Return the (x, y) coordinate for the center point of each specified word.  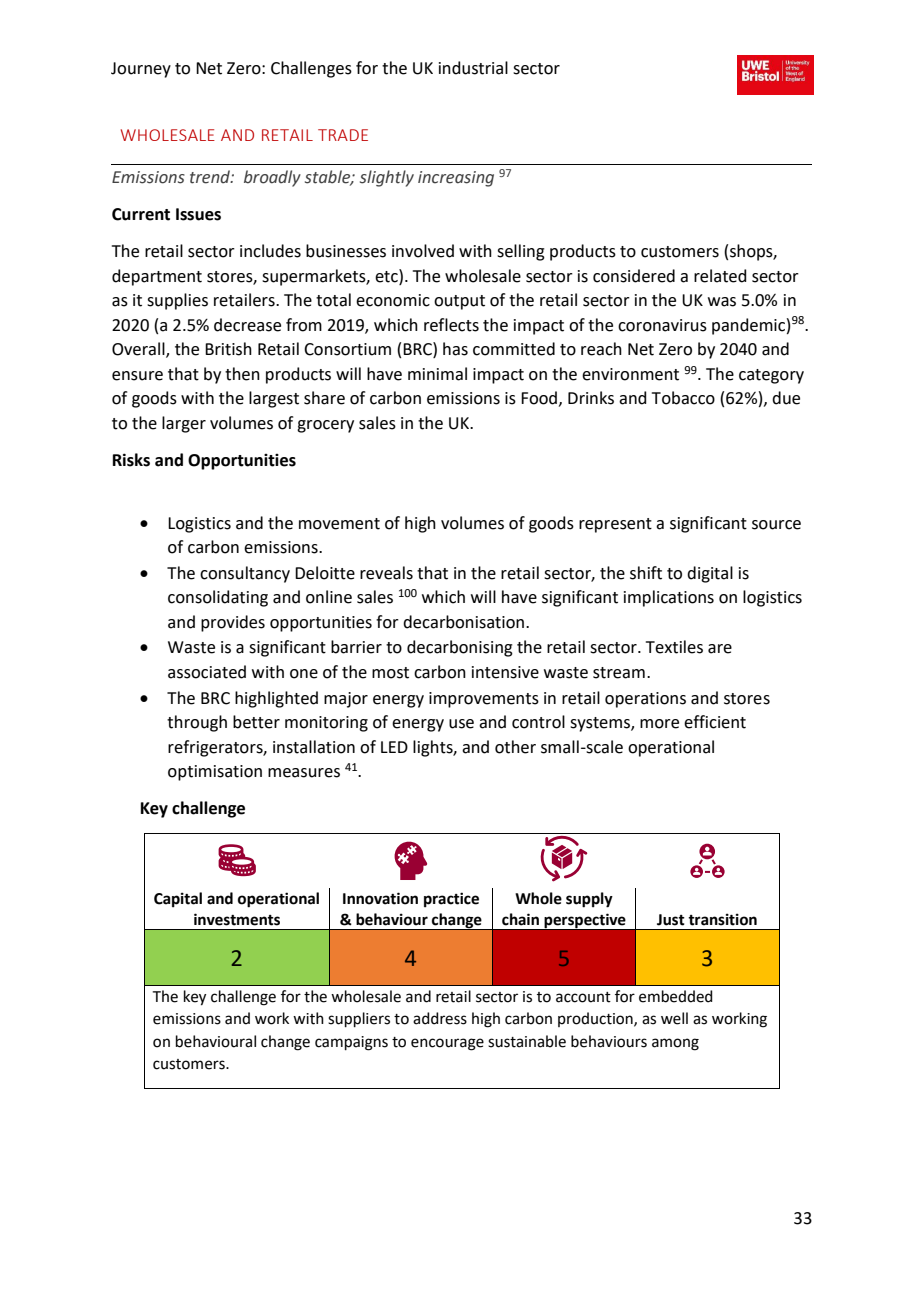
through (197, 723)
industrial (473, 68)
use (461, 724)
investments (237, 919)
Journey (141, 70)
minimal (437, 374)
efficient (715, 722)
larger (184, 424)
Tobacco (683, 398)
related (720, 276)
